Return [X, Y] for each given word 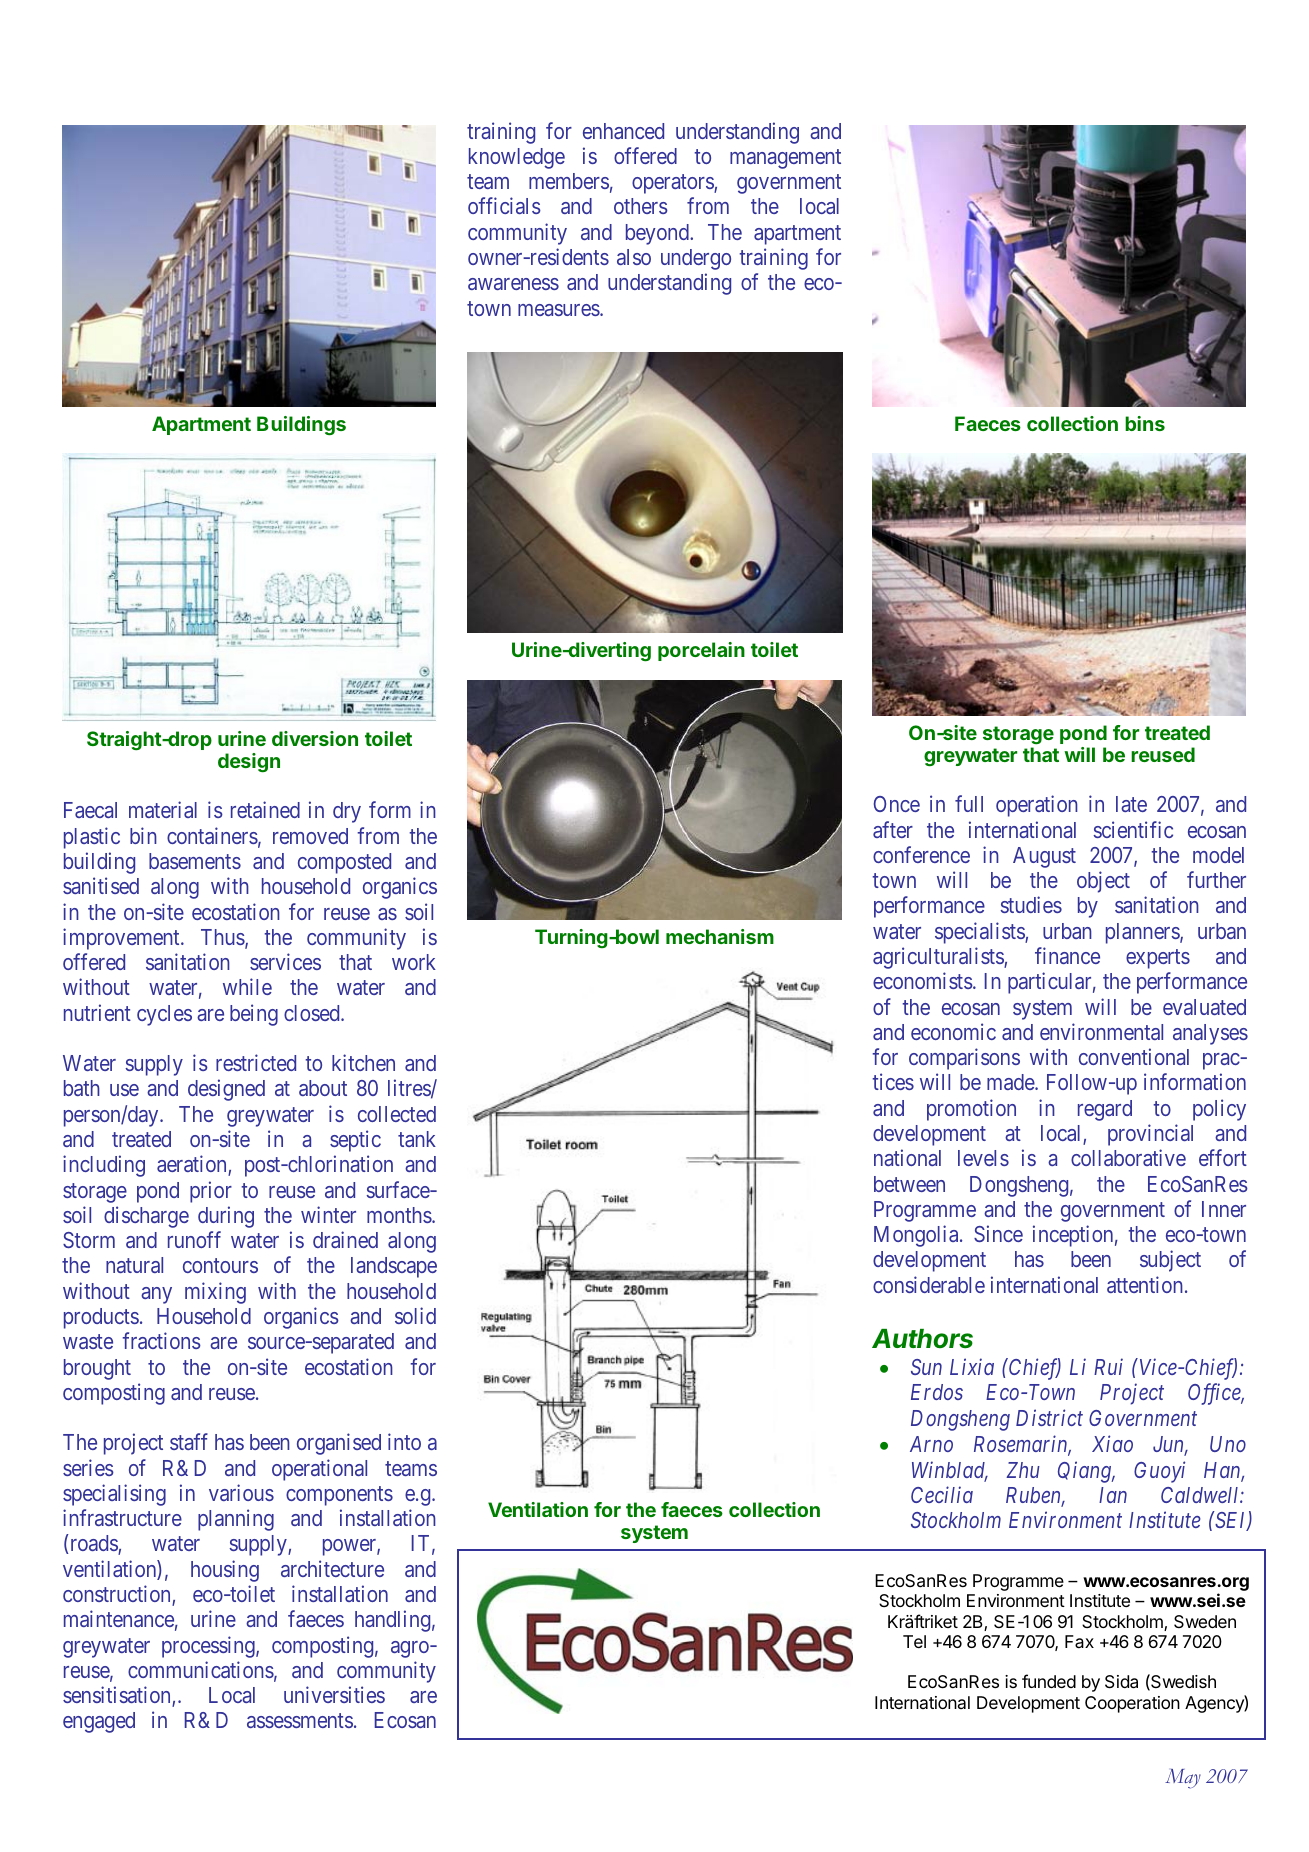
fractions [161, 1340]
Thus [223, 938]
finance [1067, 955]
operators [673, 184]
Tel [914, 1641]
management [785, 159]
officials [504, 205]
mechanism [720, 936]
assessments [300, 1721]
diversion [315, 738]
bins [1145, 423]
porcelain [701, 651]
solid [415, 1315]
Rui [1108, 1367]
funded [1049, 1681]
